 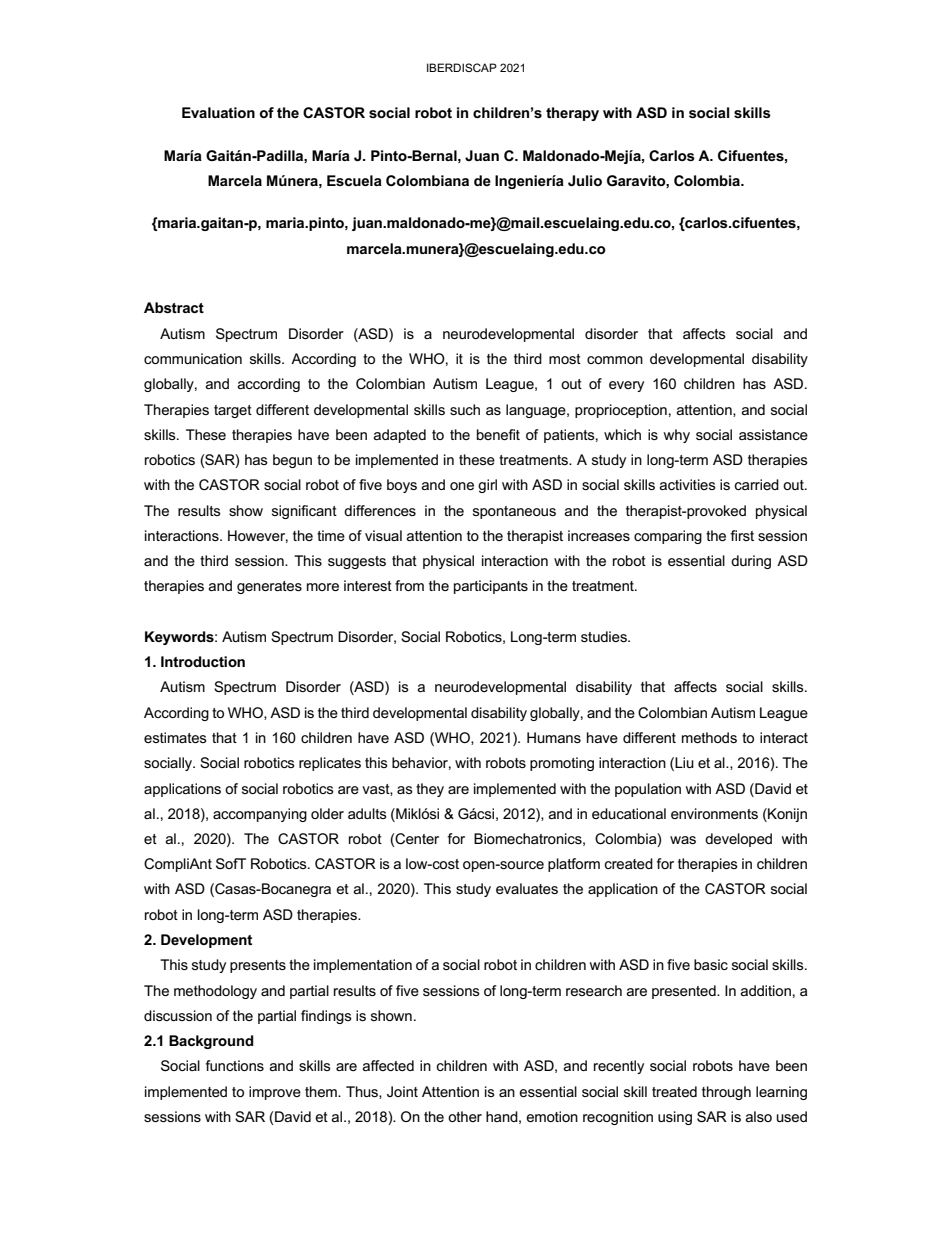 I want to click on other, so click(x=465, y=1116).
